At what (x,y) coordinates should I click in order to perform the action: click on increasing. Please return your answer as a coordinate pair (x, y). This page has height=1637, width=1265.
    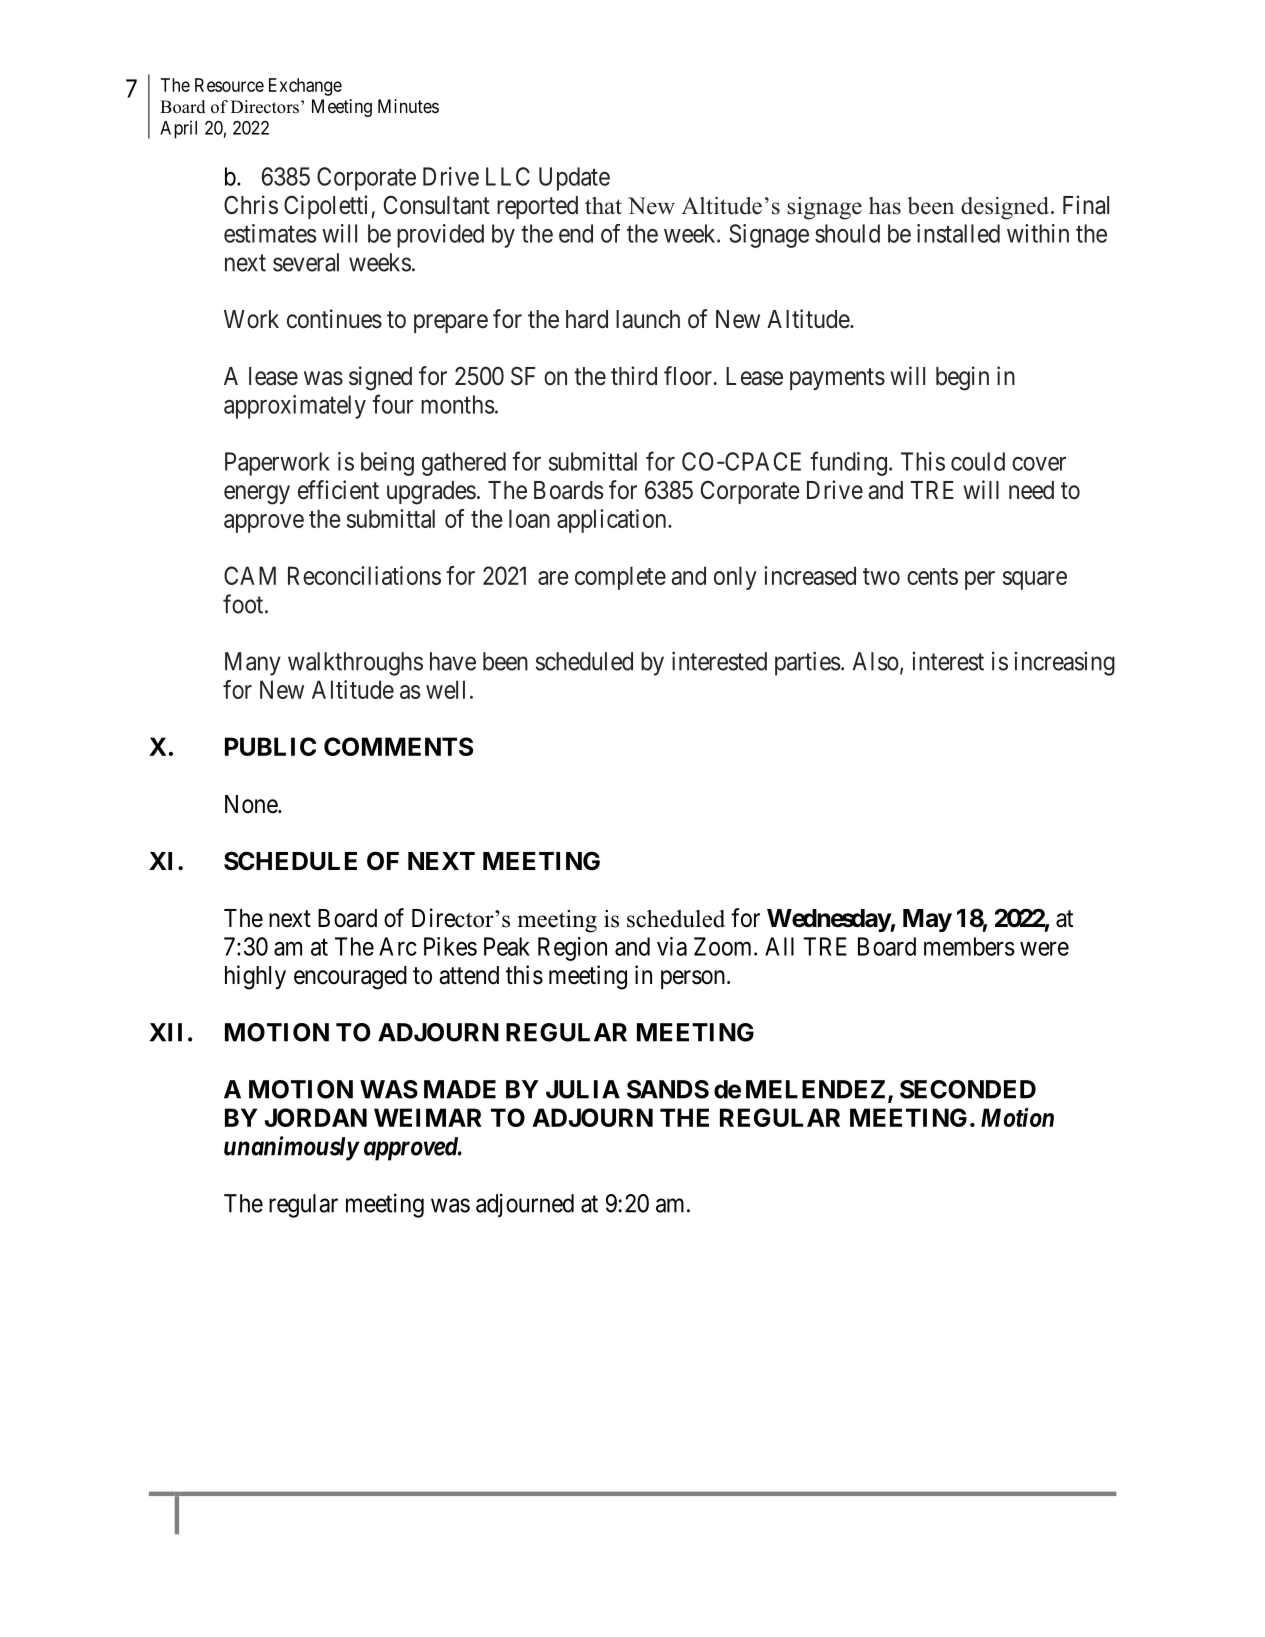
    Looking at the image, I should click on (1064, 664).
